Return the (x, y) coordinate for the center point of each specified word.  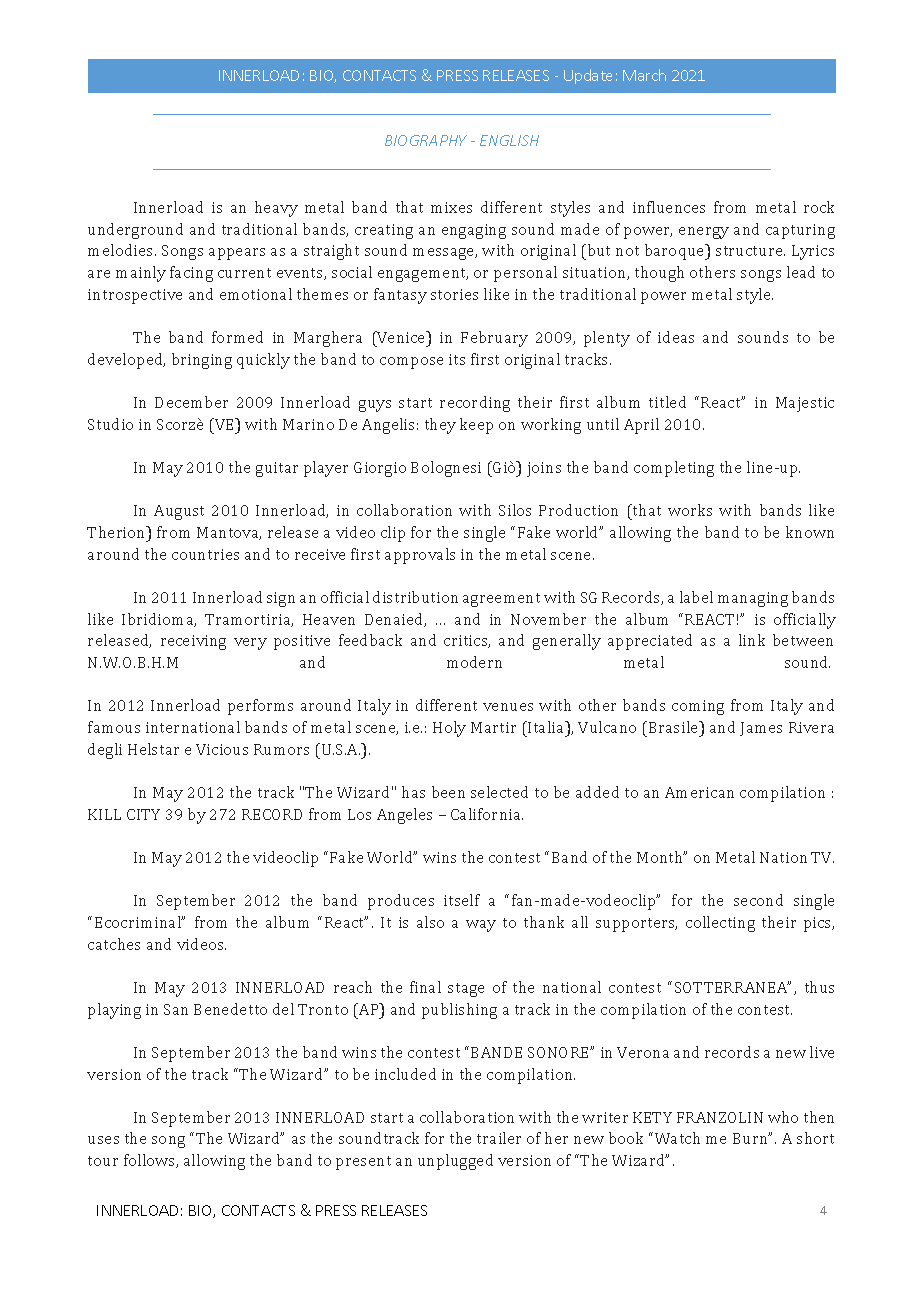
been (448, 792)
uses (103, 1140)
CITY (143, 814)
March (644, 75)
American (699, 792)
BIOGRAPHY (426, 140)
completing (674, 469)
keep (476, 426)
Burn (752, 1138)
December (191, 402)
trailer (499, 1138)
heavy (276, 209)
